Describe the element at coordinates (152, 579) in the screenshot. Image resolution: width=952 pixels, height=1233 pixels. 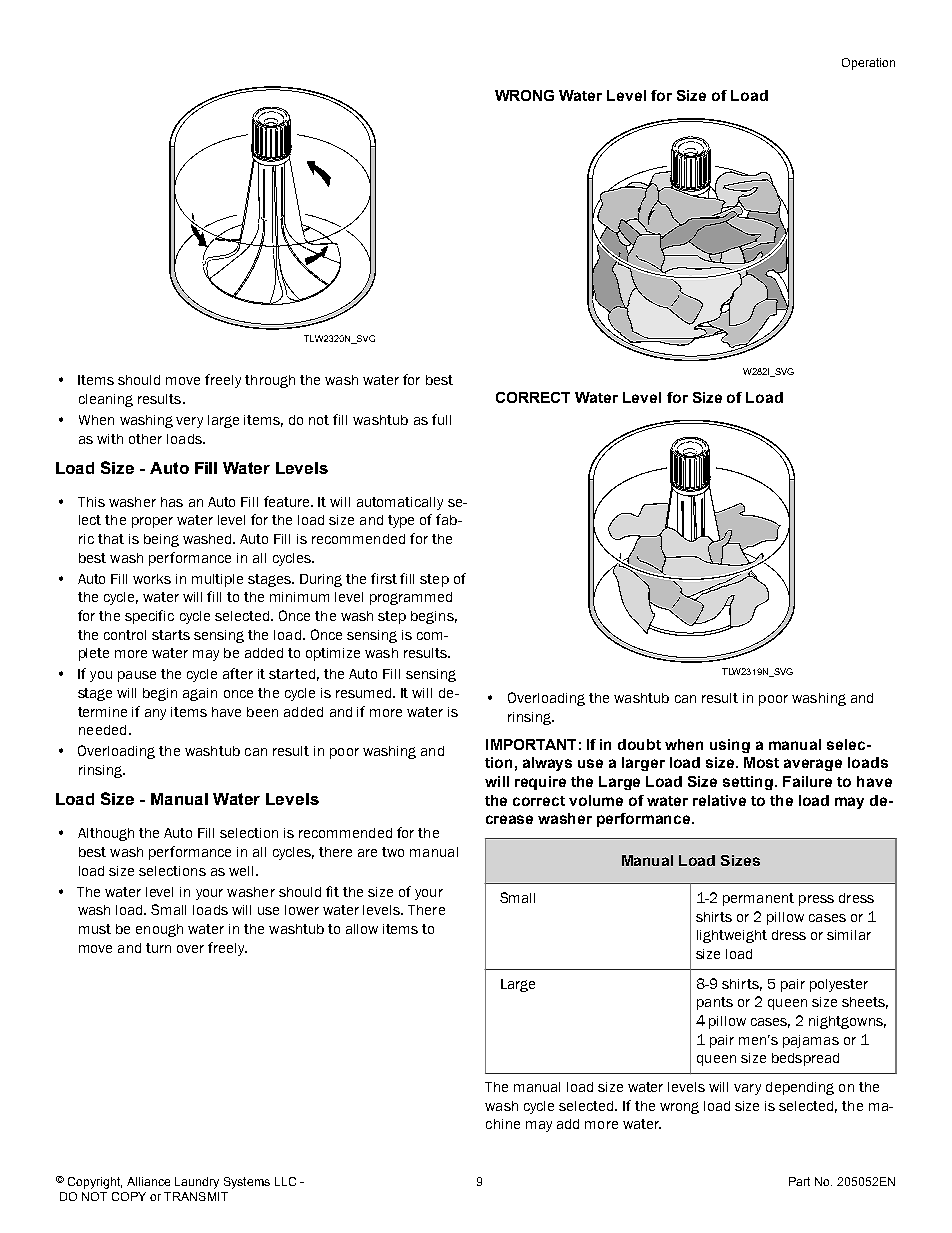
I see `works` at that location.
